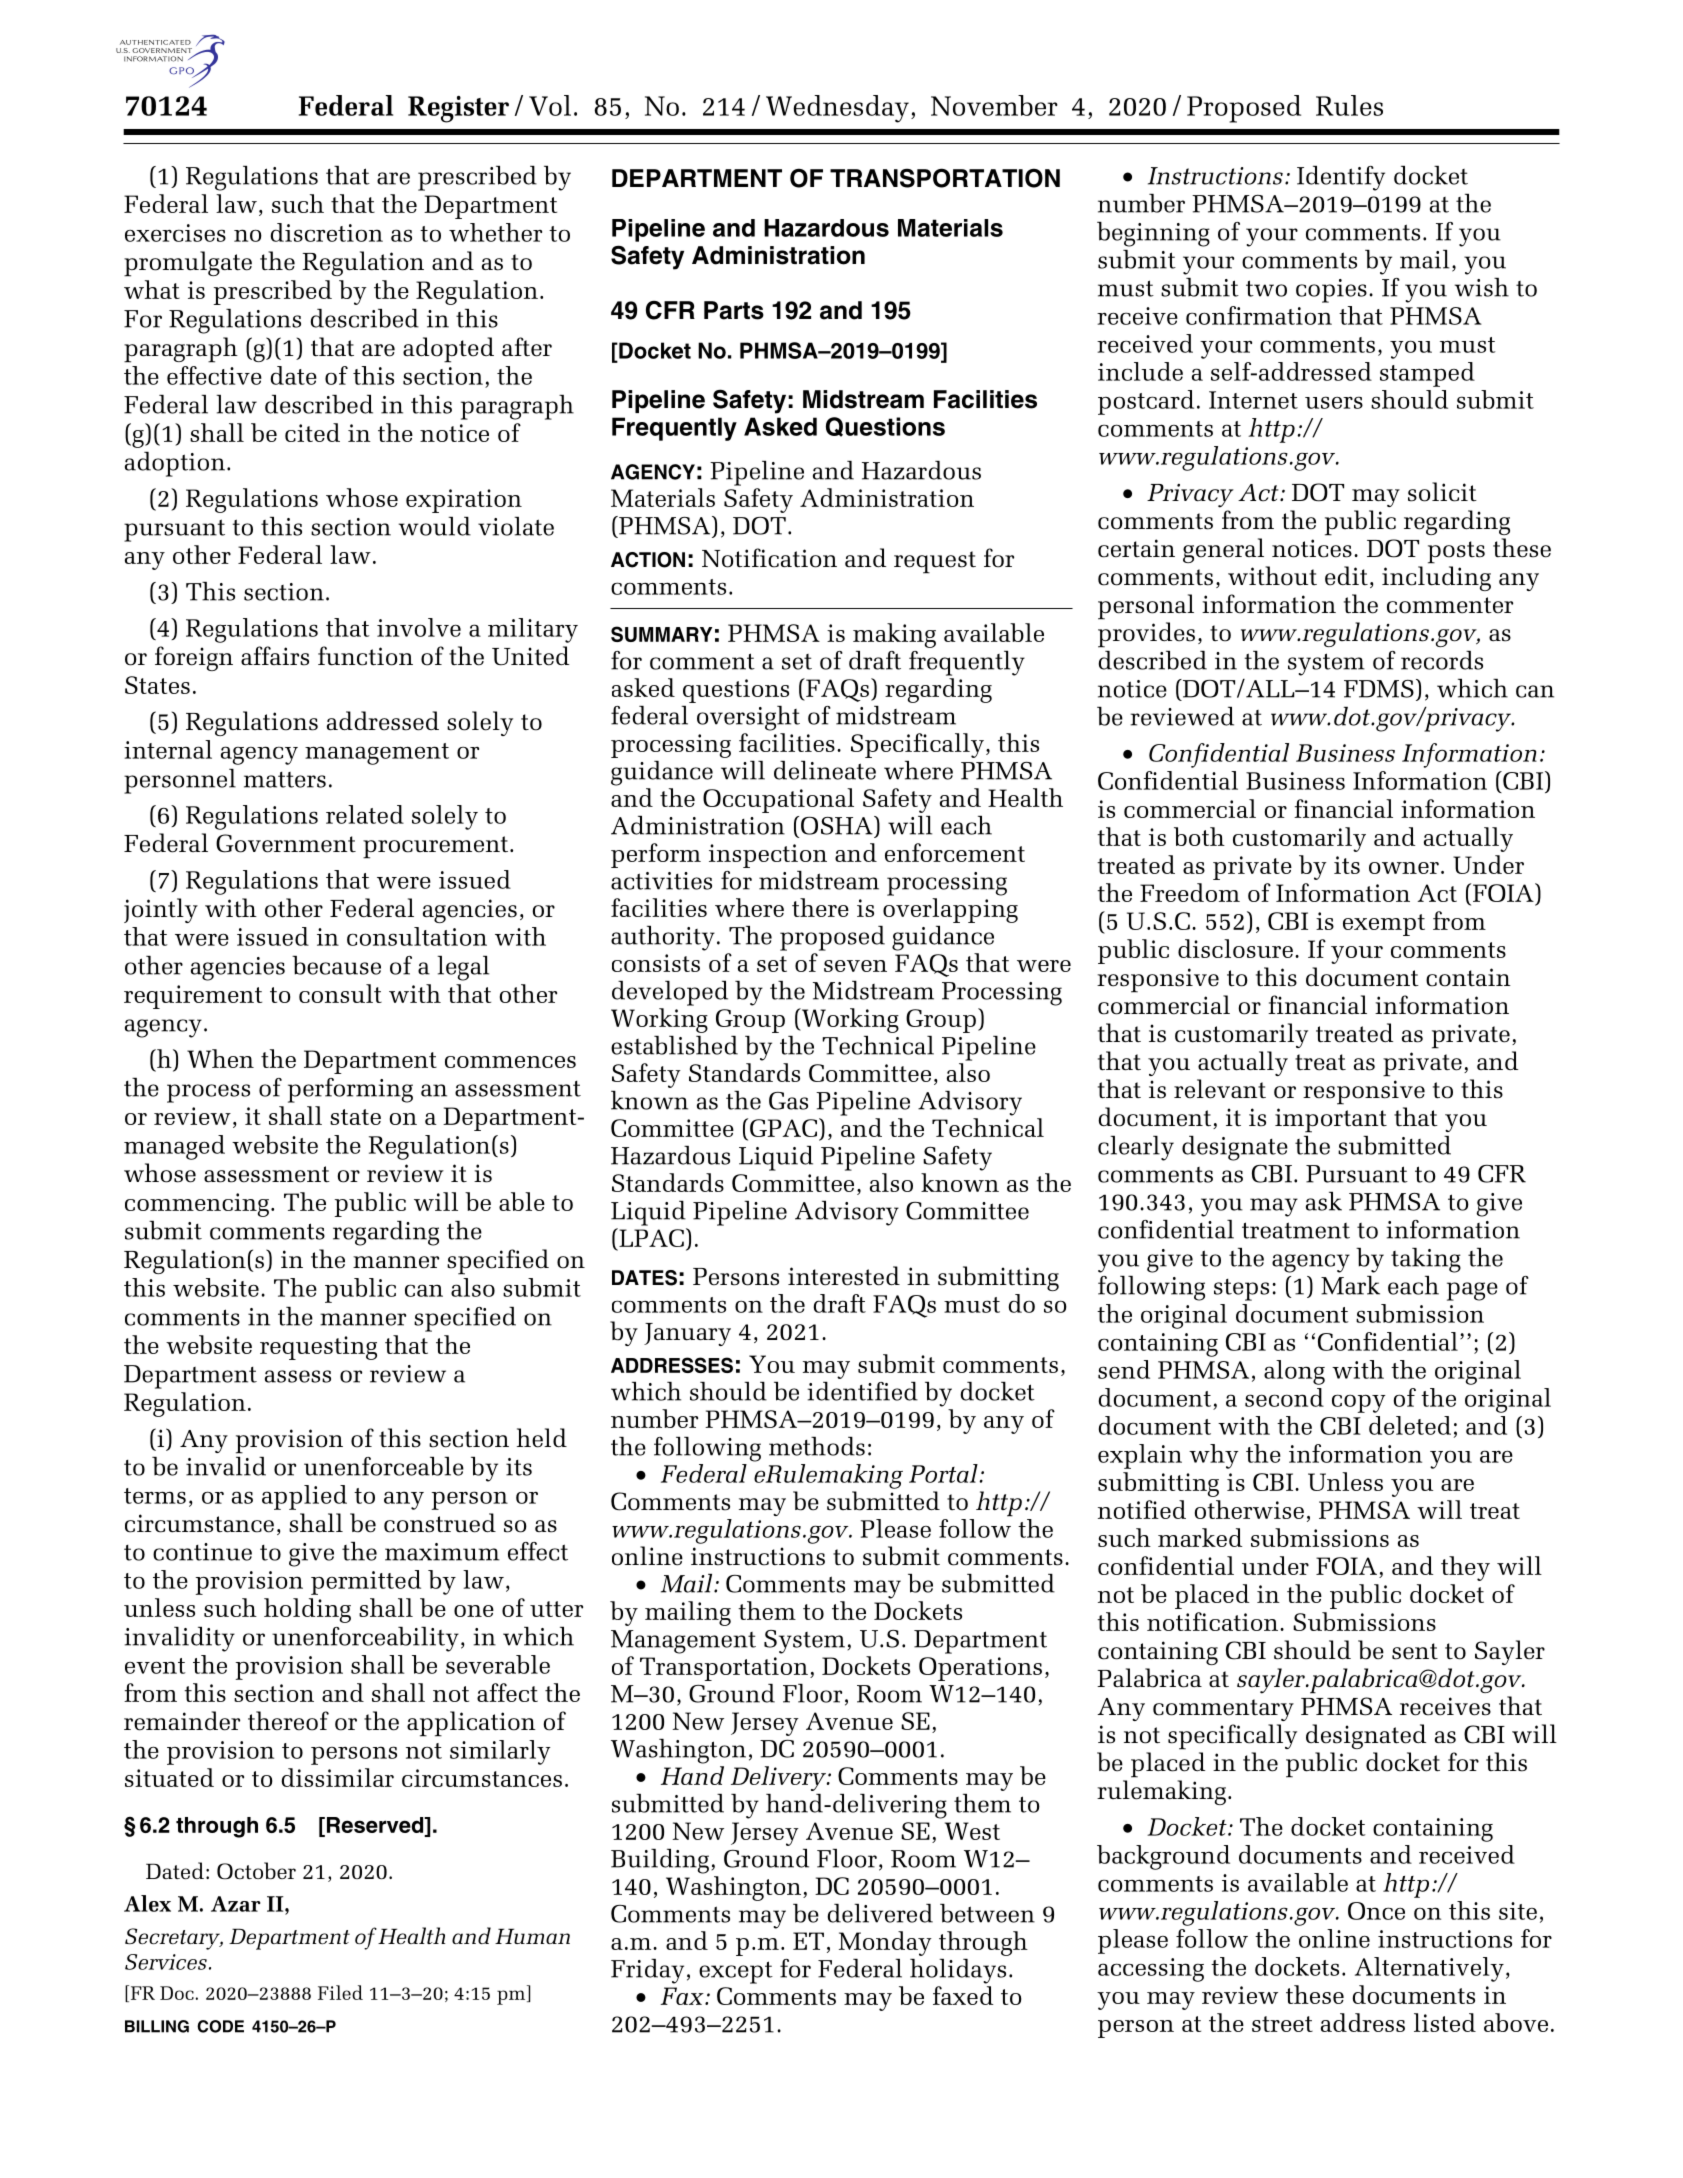  What do you see at coordinates (788, 1101) in the page?
I see `Gas` at bounding box center [788, 1101].
